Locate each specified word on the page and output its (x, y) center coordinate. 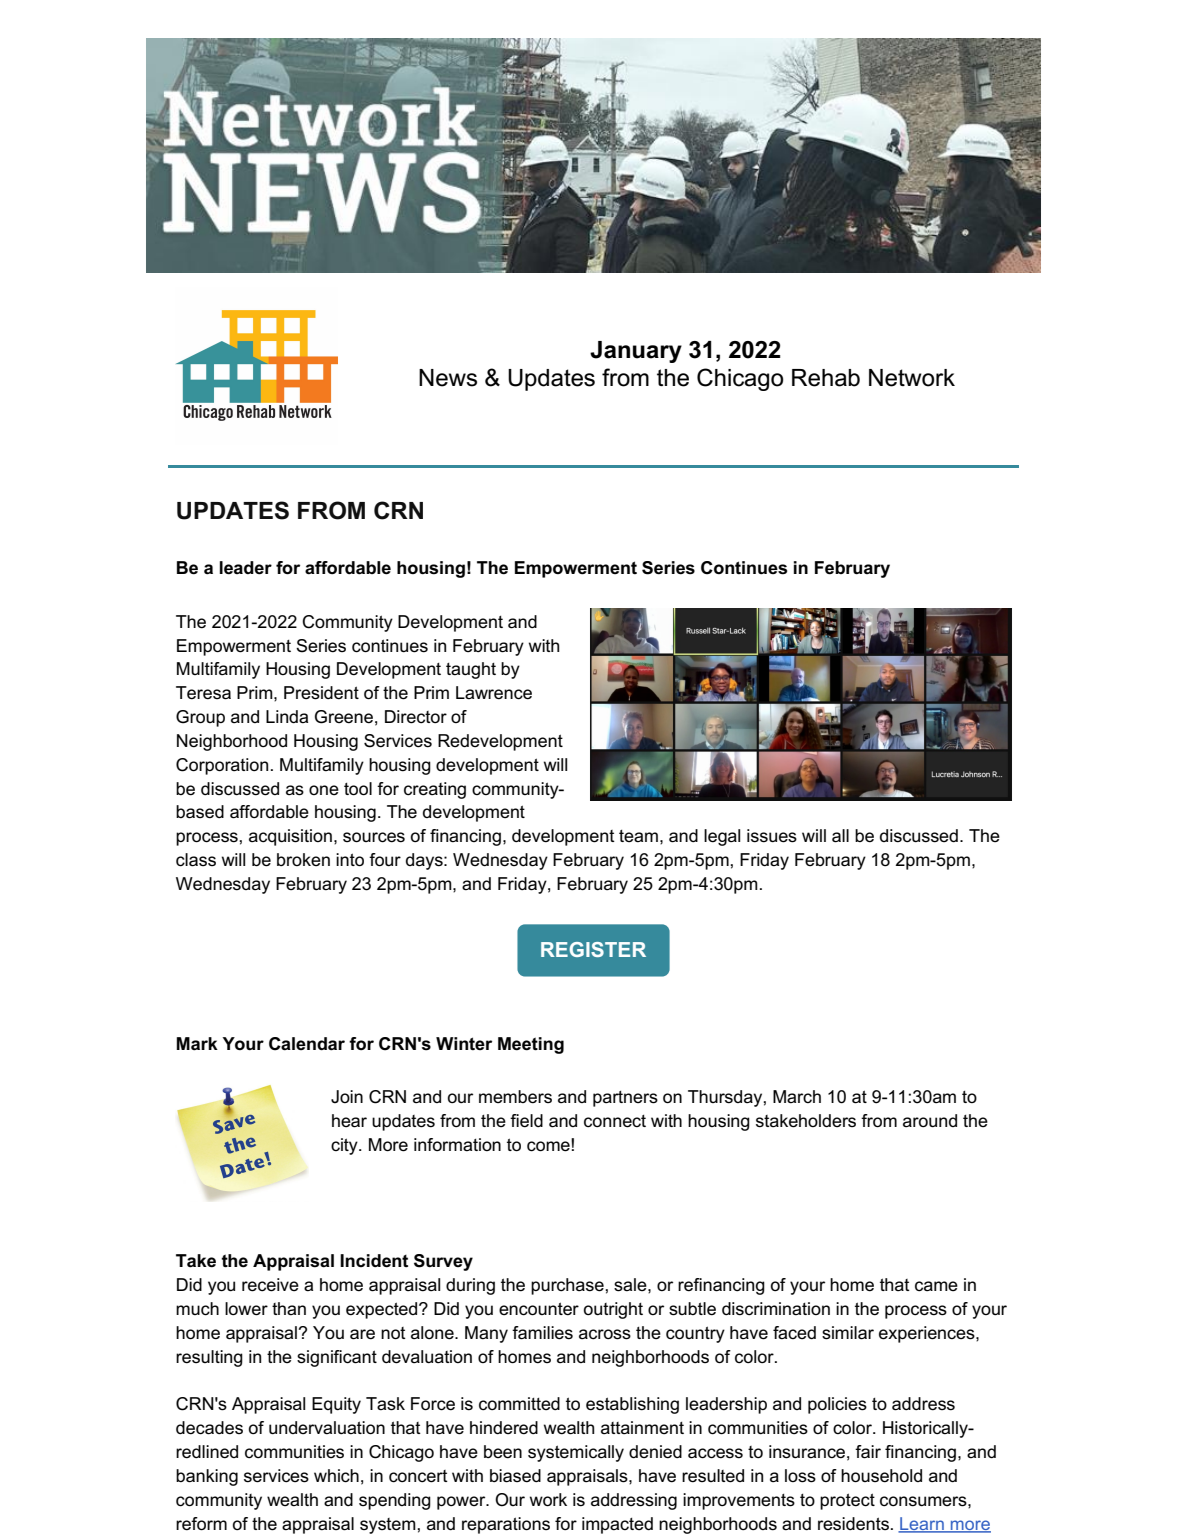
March (797, 1097)
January (636, 352)
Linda (287, 717)
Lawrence (494, 693)
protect (847, 1501)
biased (515, 1476)
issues (772, 836)
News (448, 378)
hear (349, 1121)
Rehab (826, 378)
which (336, 1476)
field (526, 1121)
